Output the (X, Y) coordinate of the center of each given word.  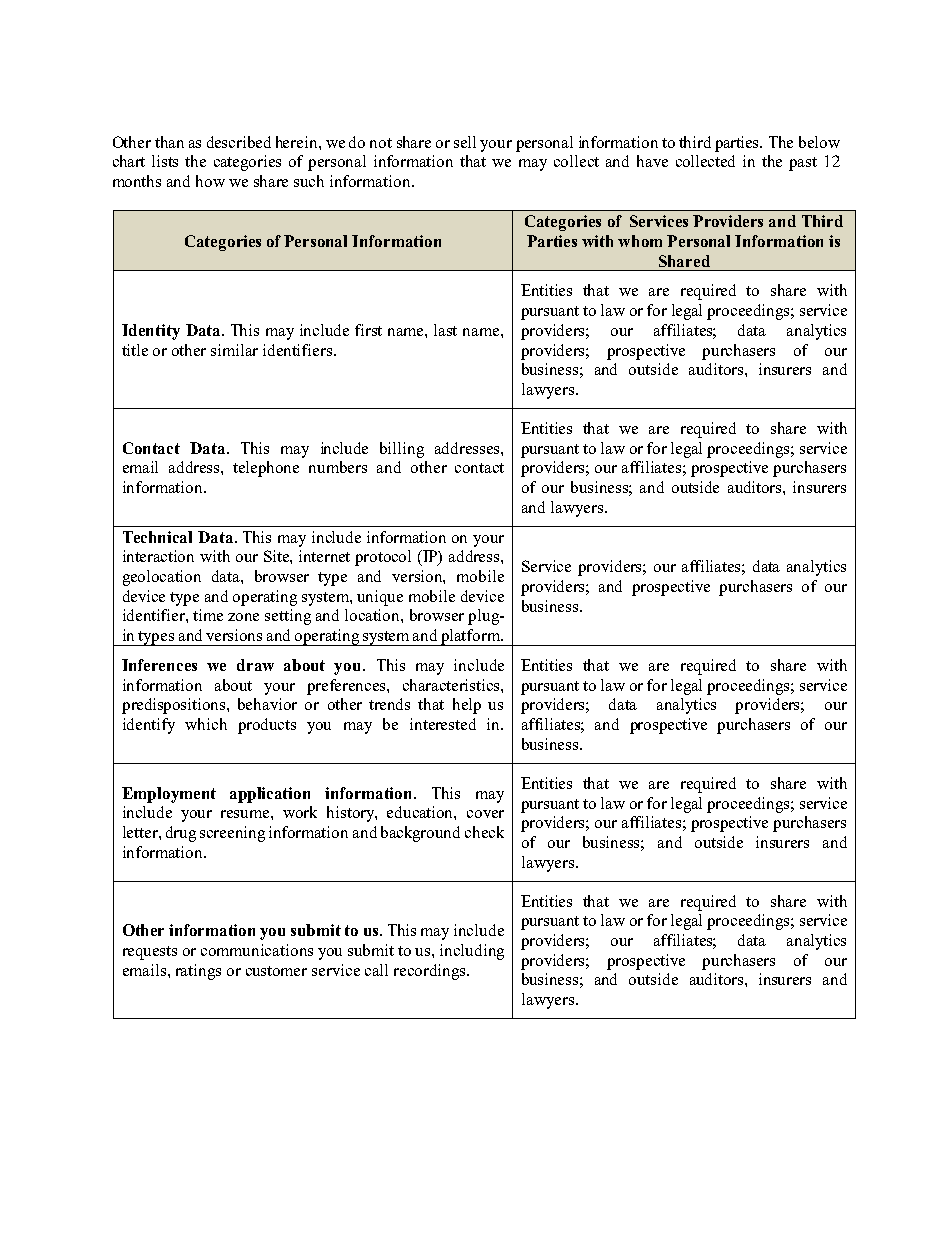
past (803, 164)
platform (471, 637)
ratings (198, 972)
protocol (383, 558)
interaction (158, 556)
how (210, 181)
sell (465, 142)
